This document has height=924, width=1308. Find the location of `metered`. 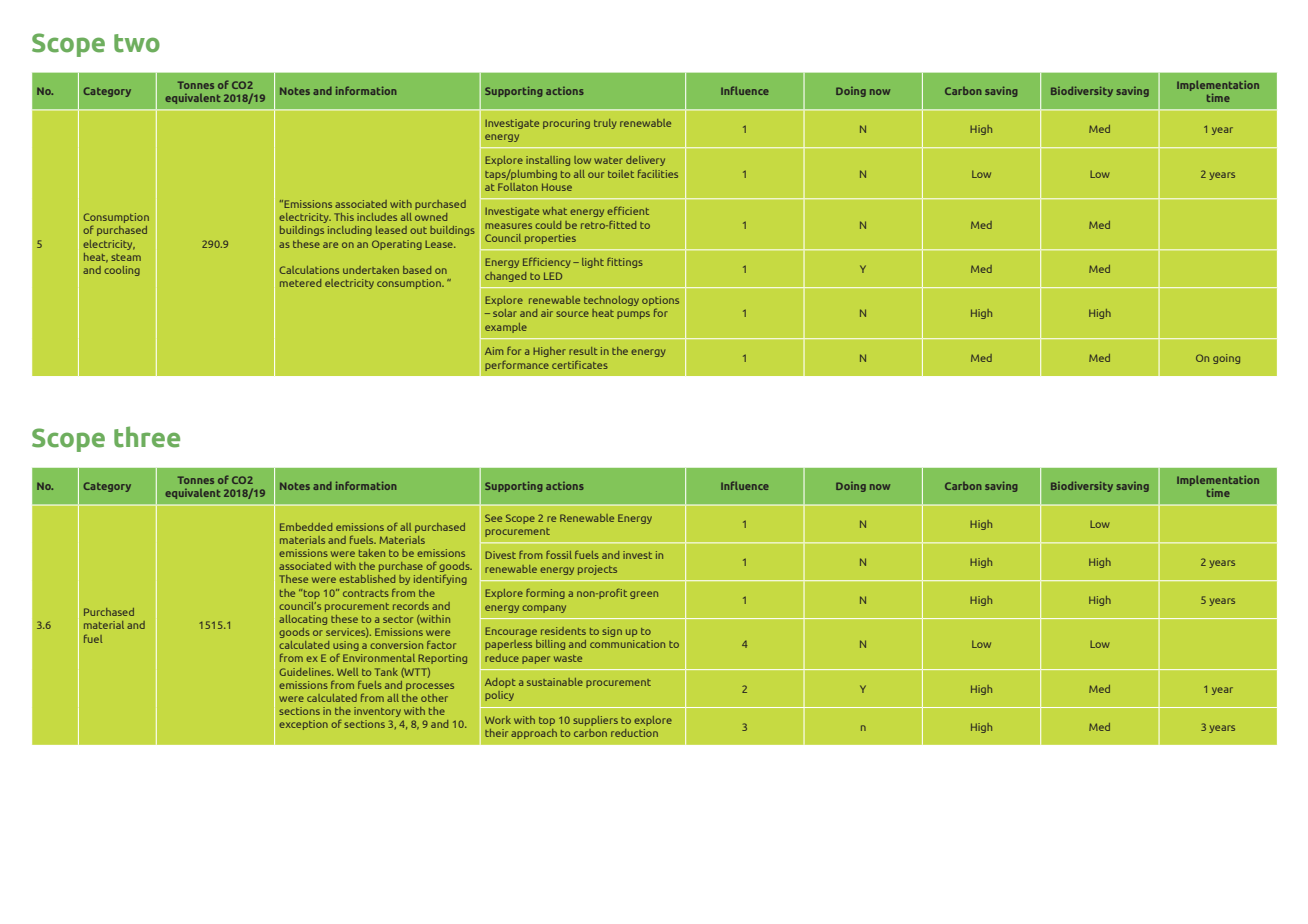

metered is located at coordinates (300, 283).
